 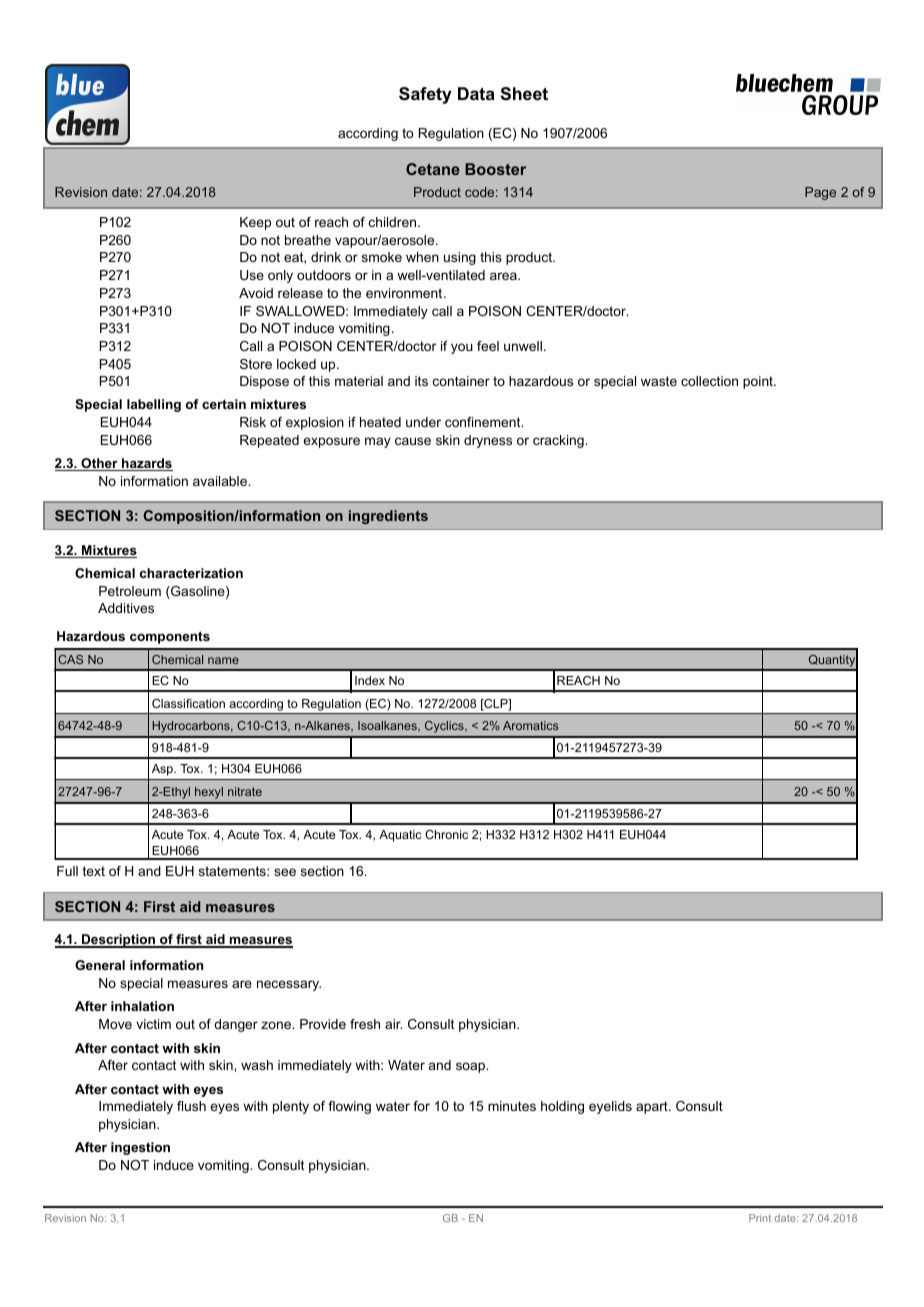 What do you see at coordinates (653, 1107) in the image?
I see `apart` at bounding box center [653, 1107].
